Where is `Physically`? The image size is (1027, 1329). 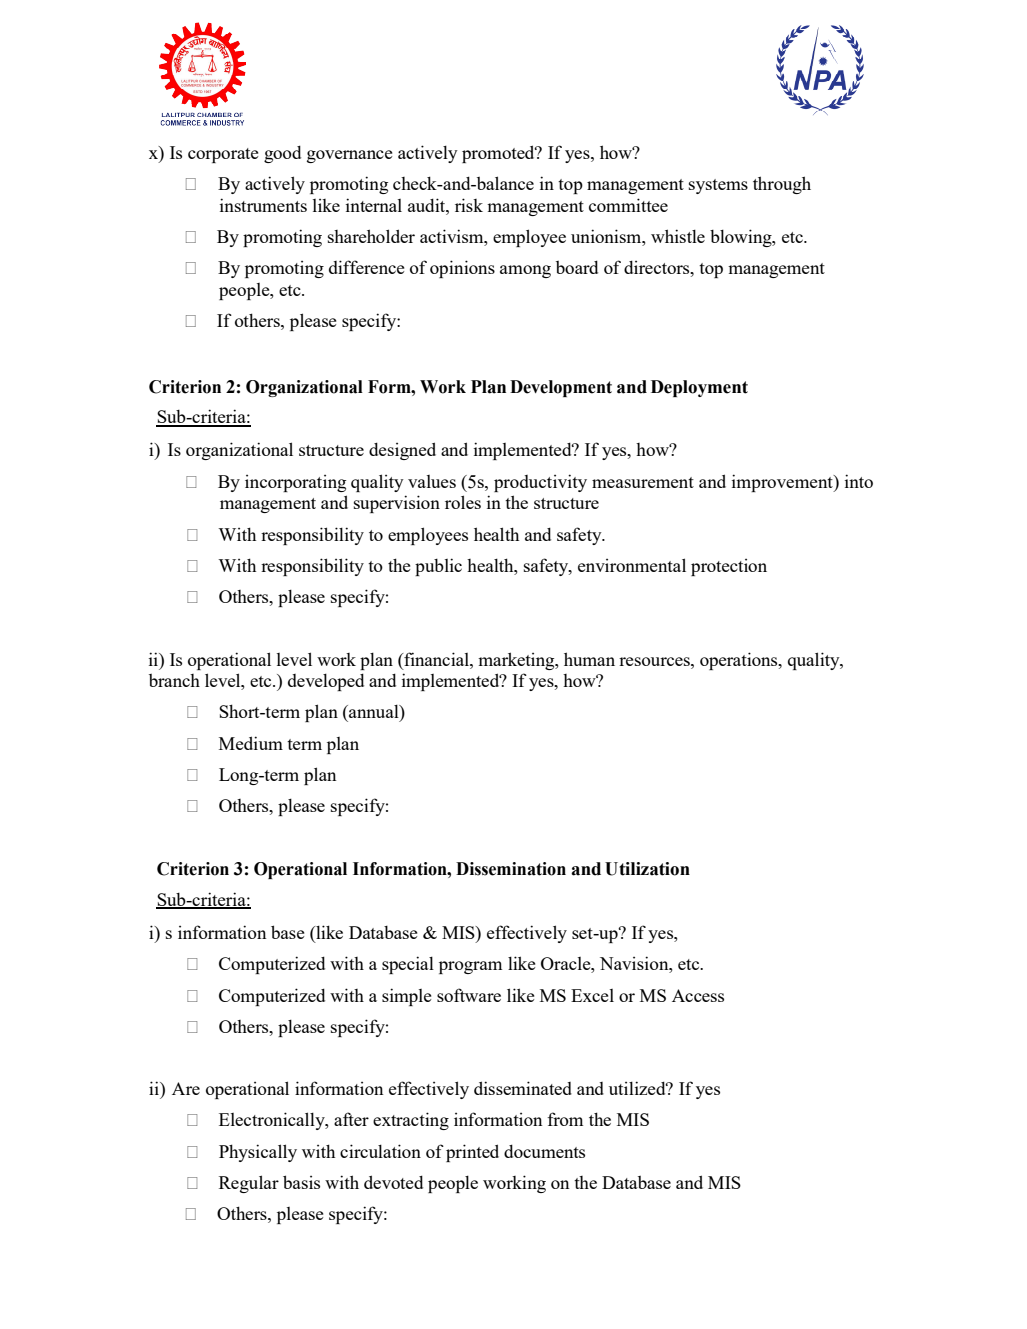
Physically is located at coordinates (258, 1153).
